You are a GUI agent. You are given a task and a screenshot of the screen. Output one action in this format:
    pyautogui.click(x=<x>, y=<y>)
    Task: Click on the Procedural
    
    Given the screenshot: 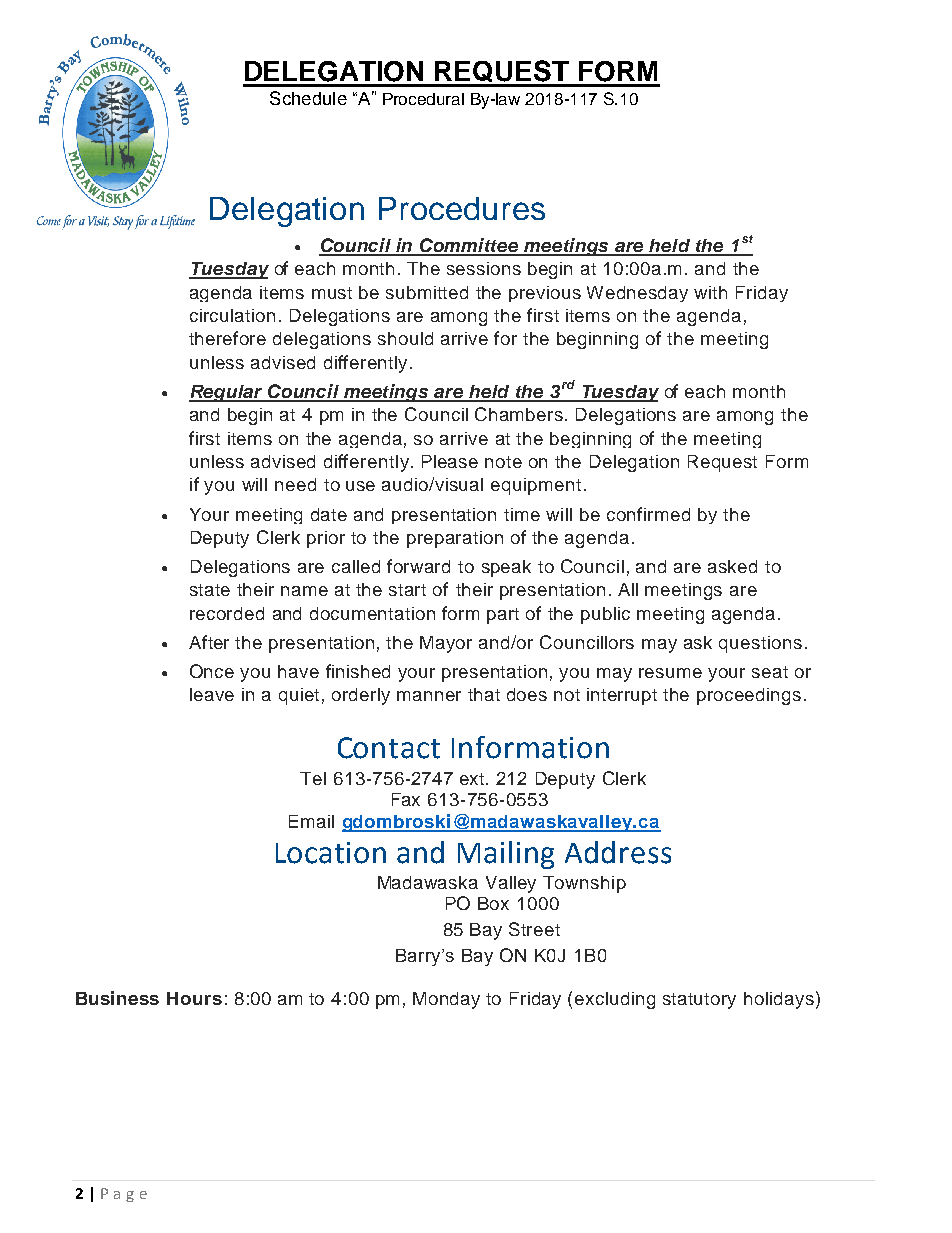 What is the action you would take?
    pyautogui.click(x=423, y=99)
